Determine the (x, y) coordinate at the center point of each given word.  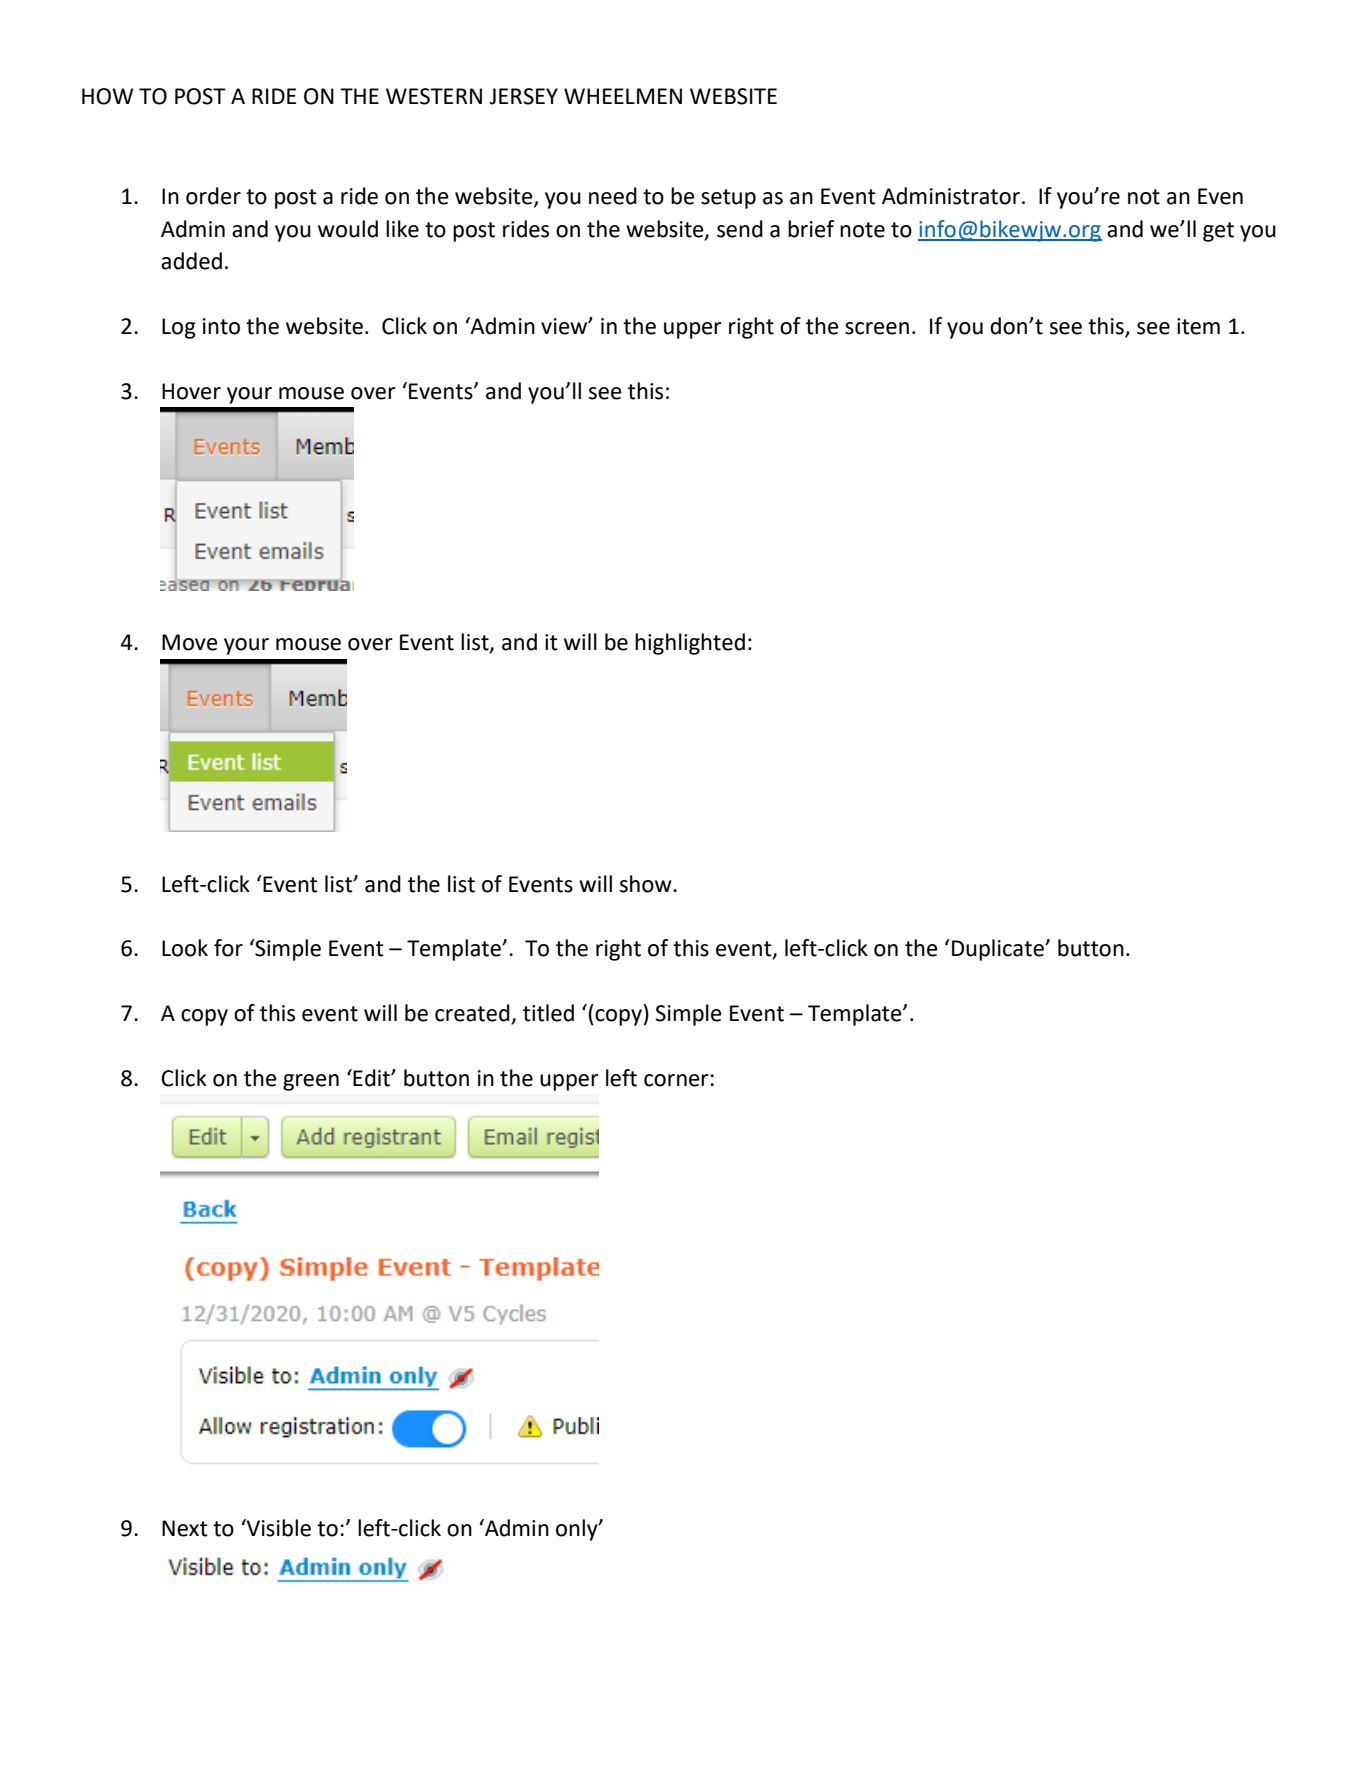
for (228, 948)
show (647, 884)
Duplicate (999, 950)
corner (676, 1080)
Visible (278, 1528)
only (578, 1530)
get (1218, 232)
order (213, 196)
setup (728, 199)
